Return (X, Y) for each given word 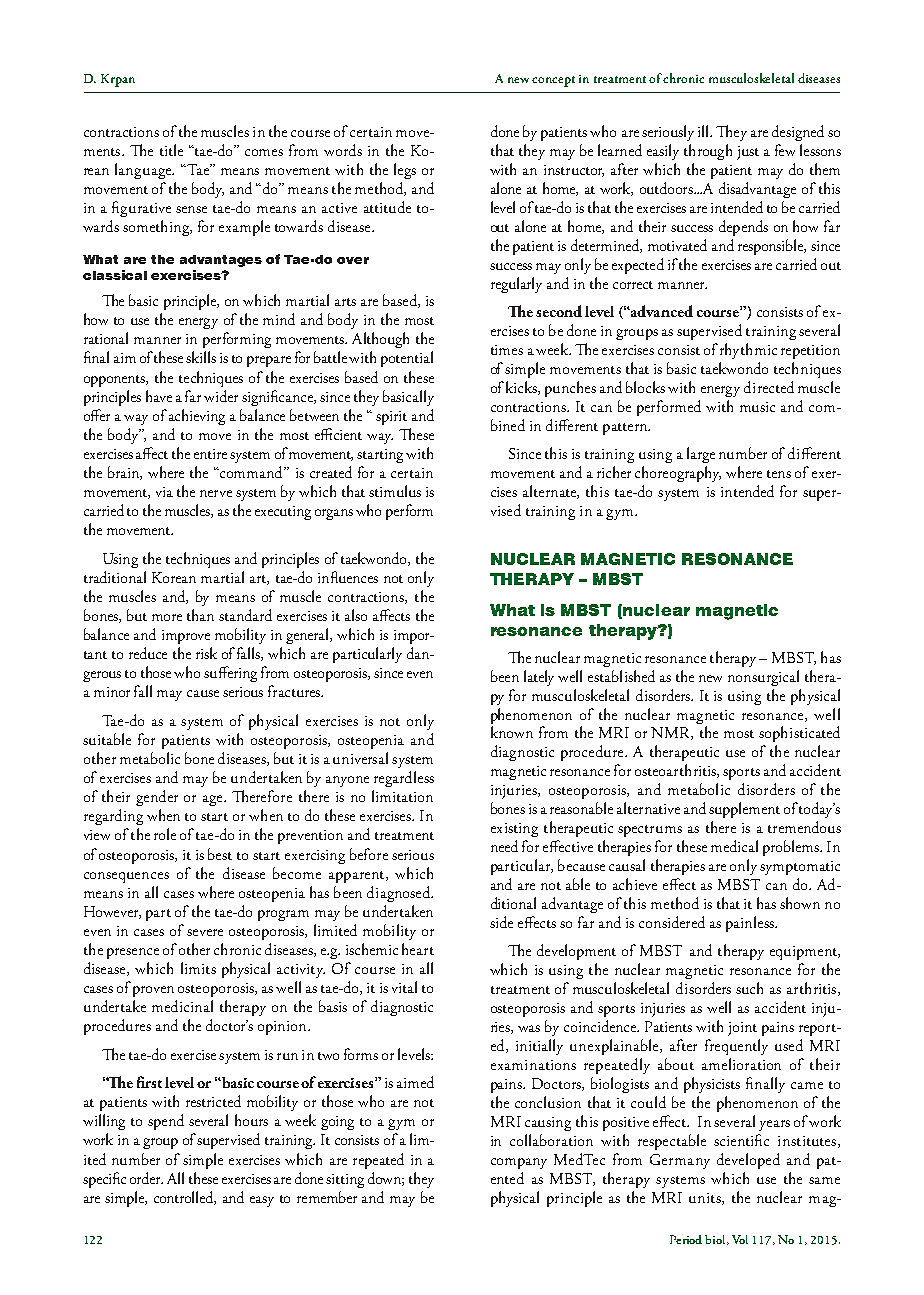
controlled (185, 1198)
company (519, 1163)
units (706, 1199)
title (171, 150)
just (748, 153)
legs (405, 171)
